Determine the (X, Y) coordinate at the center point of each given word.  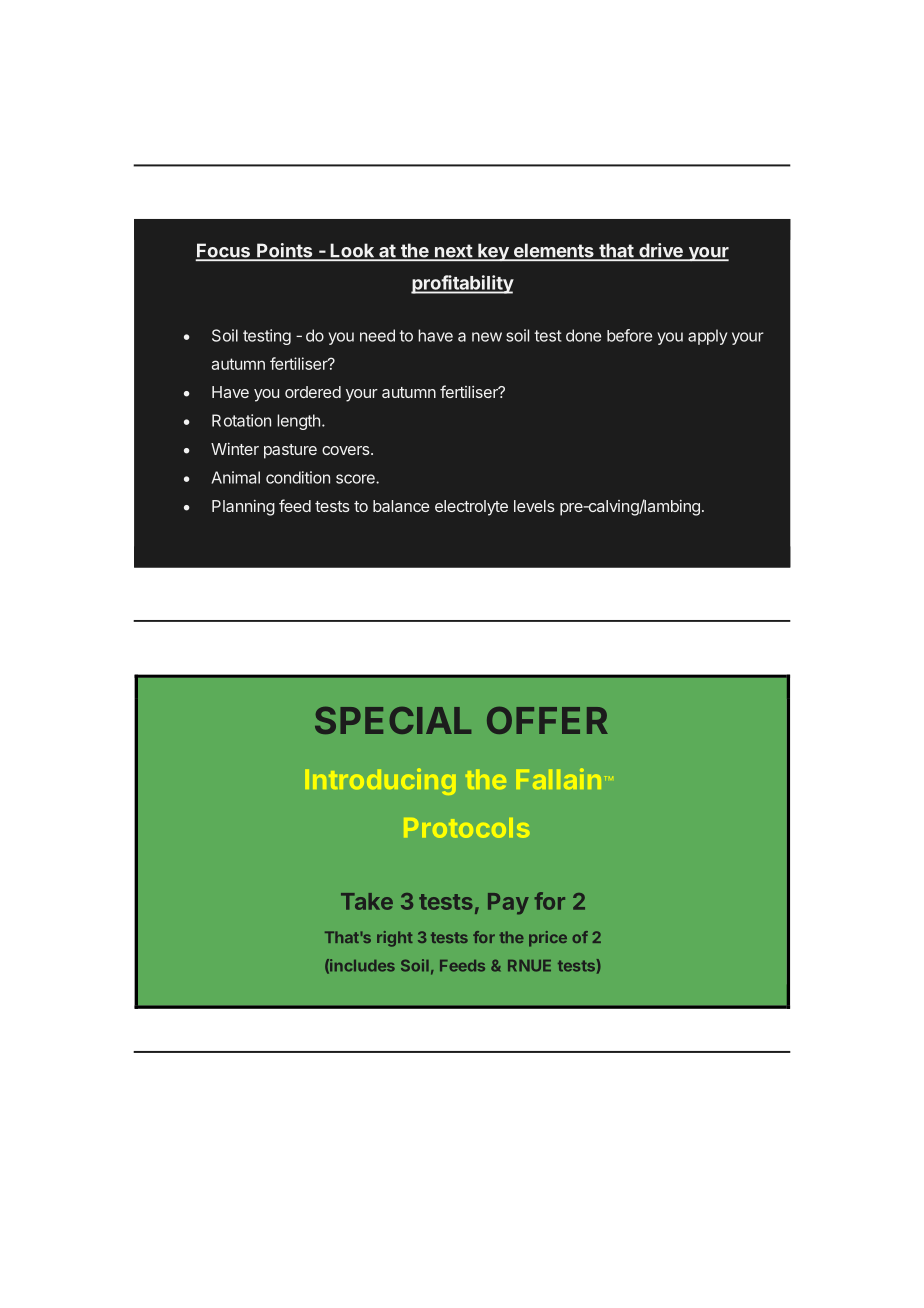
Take (367, 901)
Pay (508, 904)
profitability (462, 284)
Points (285, 251)
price (548, 939)
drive (661, 251)
